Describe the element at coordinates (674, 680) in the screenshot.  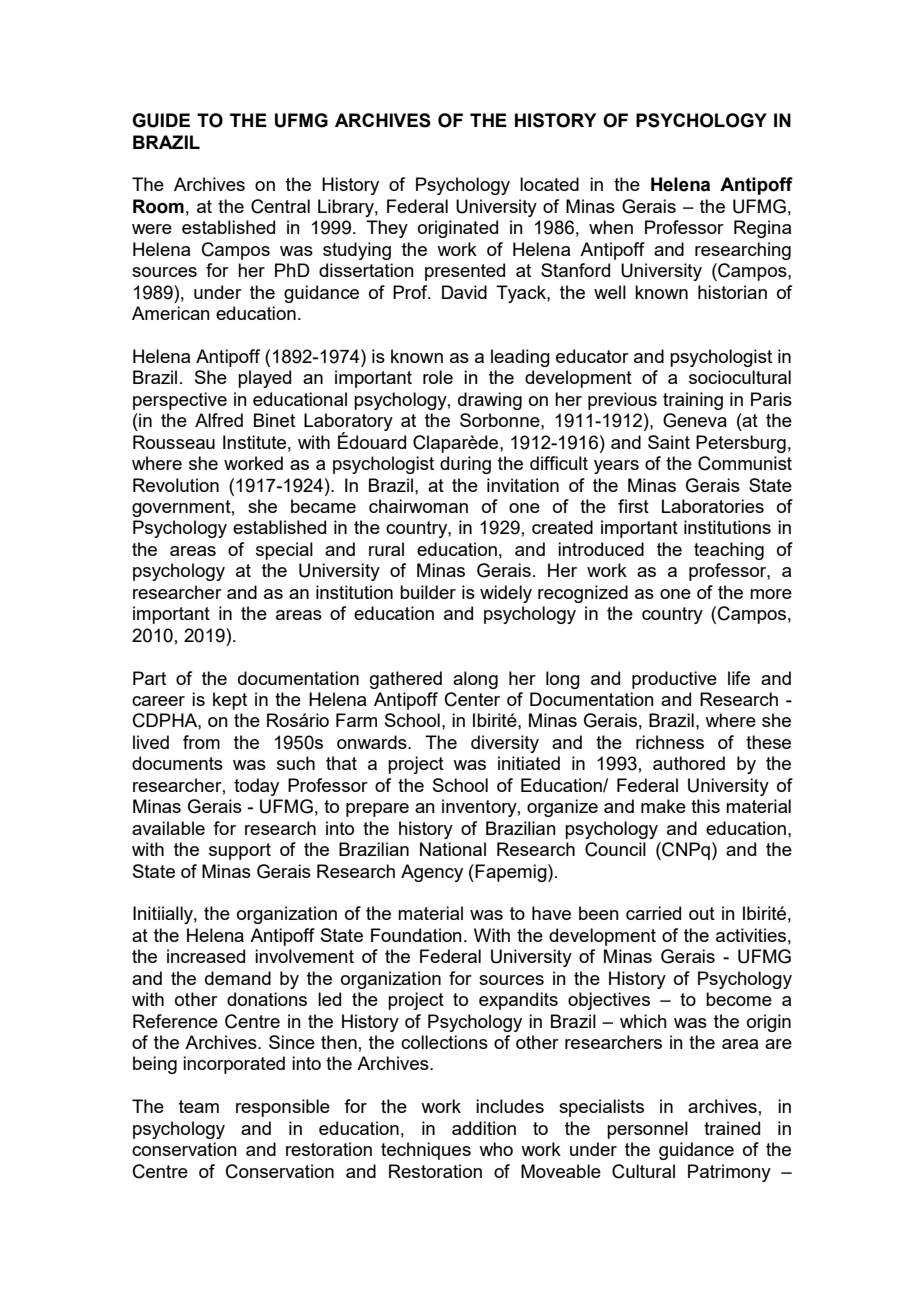
I see `productive` at that location.
